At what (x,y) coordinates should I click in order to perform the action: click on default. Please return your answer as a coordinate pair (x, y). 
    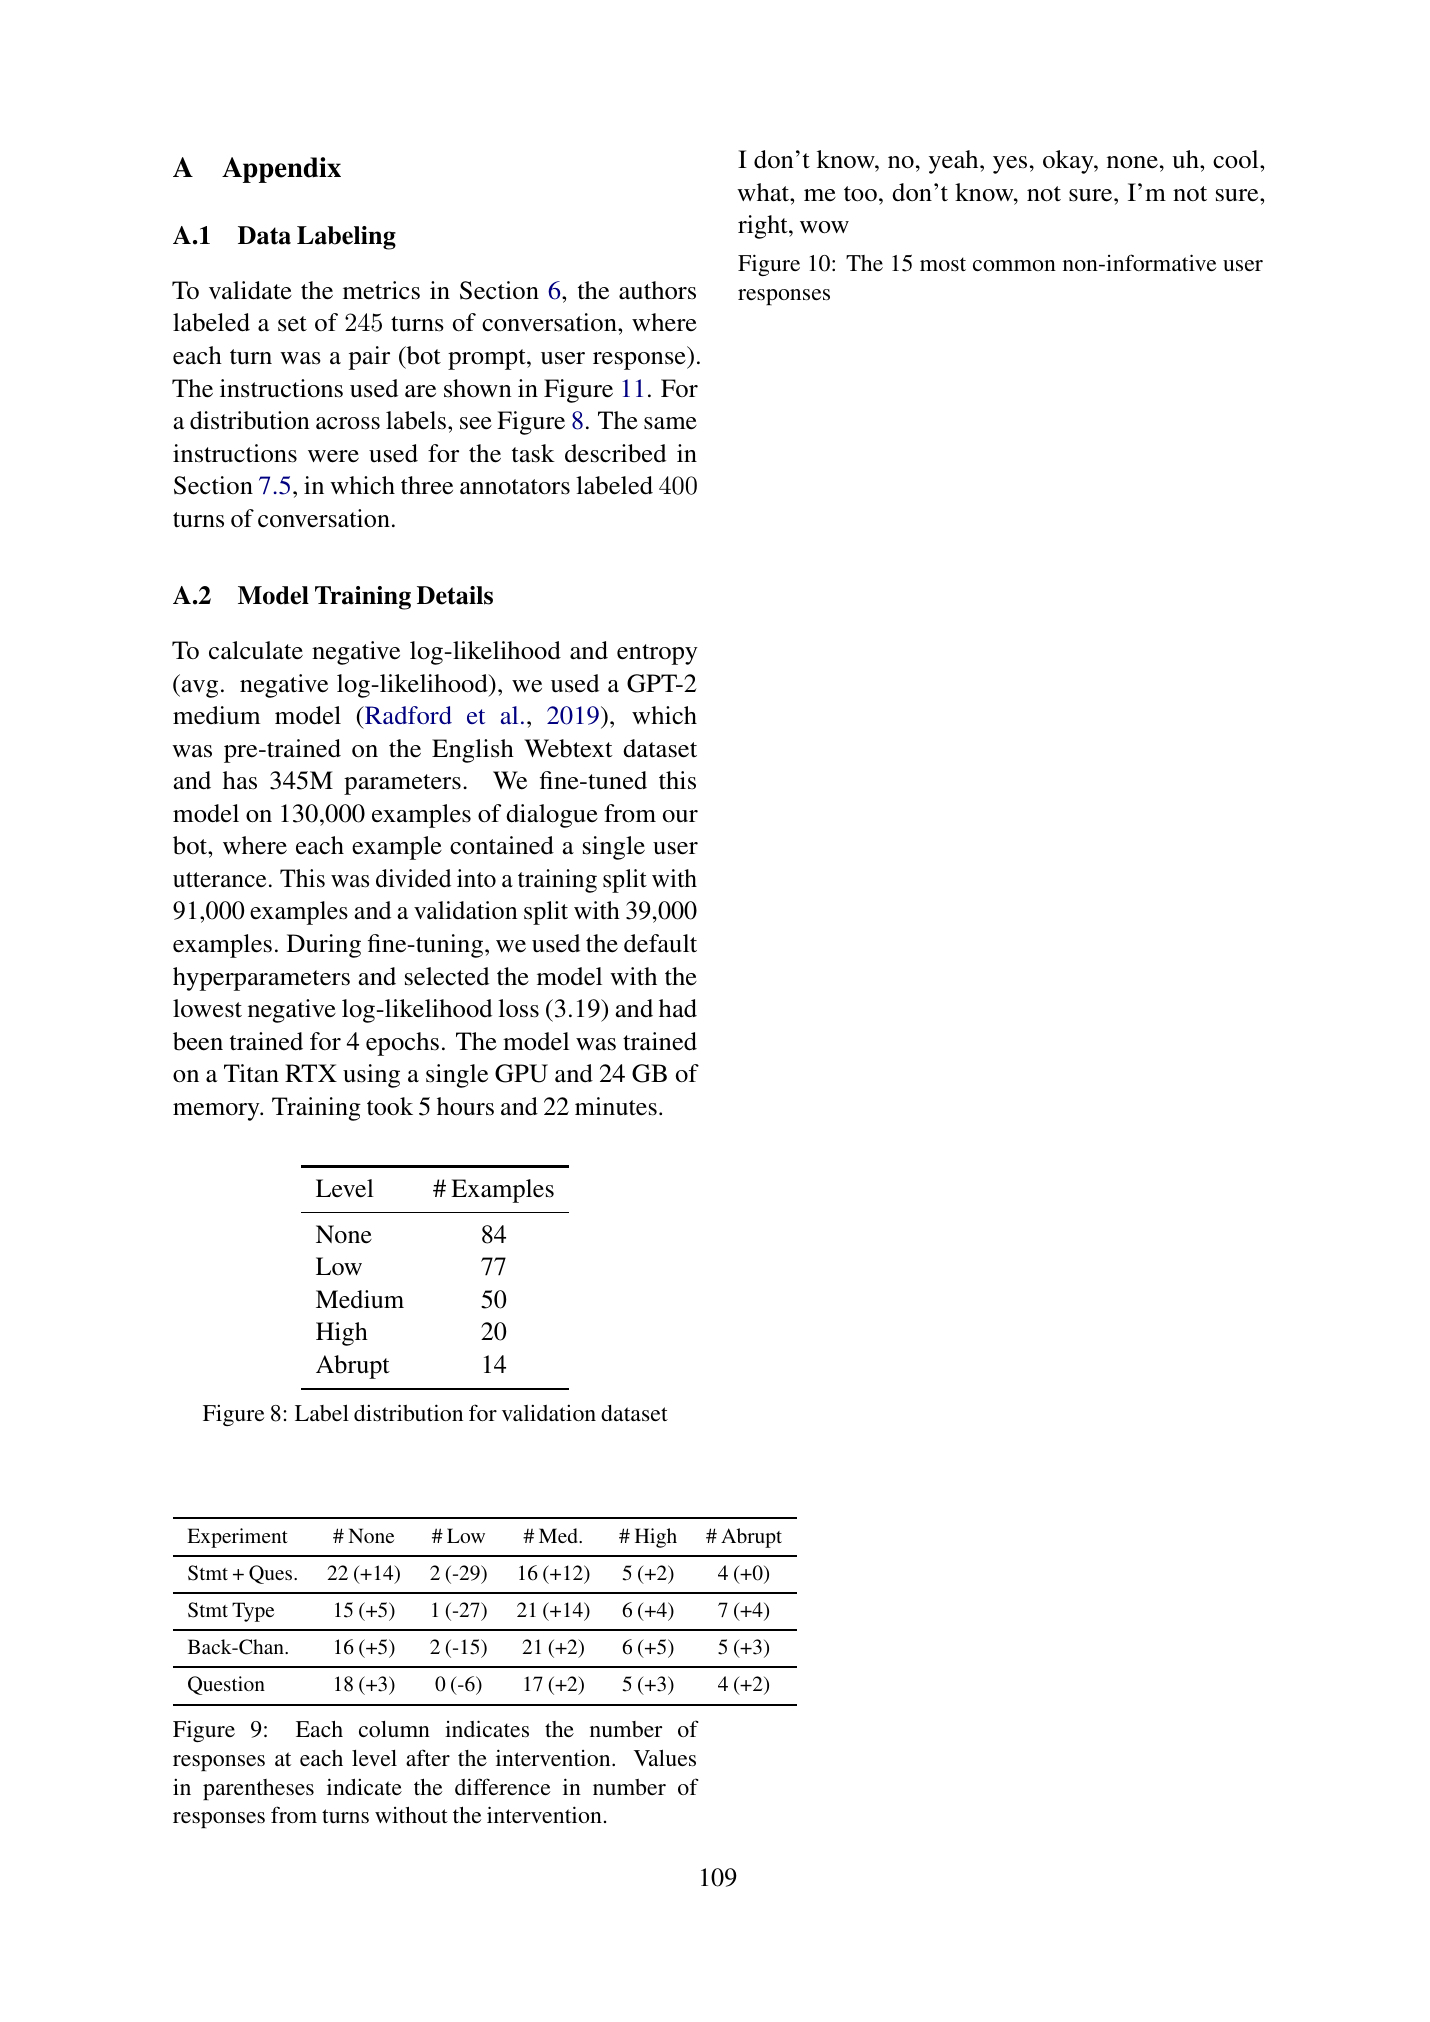
    Looking at the image, I should click on (660, 943).
